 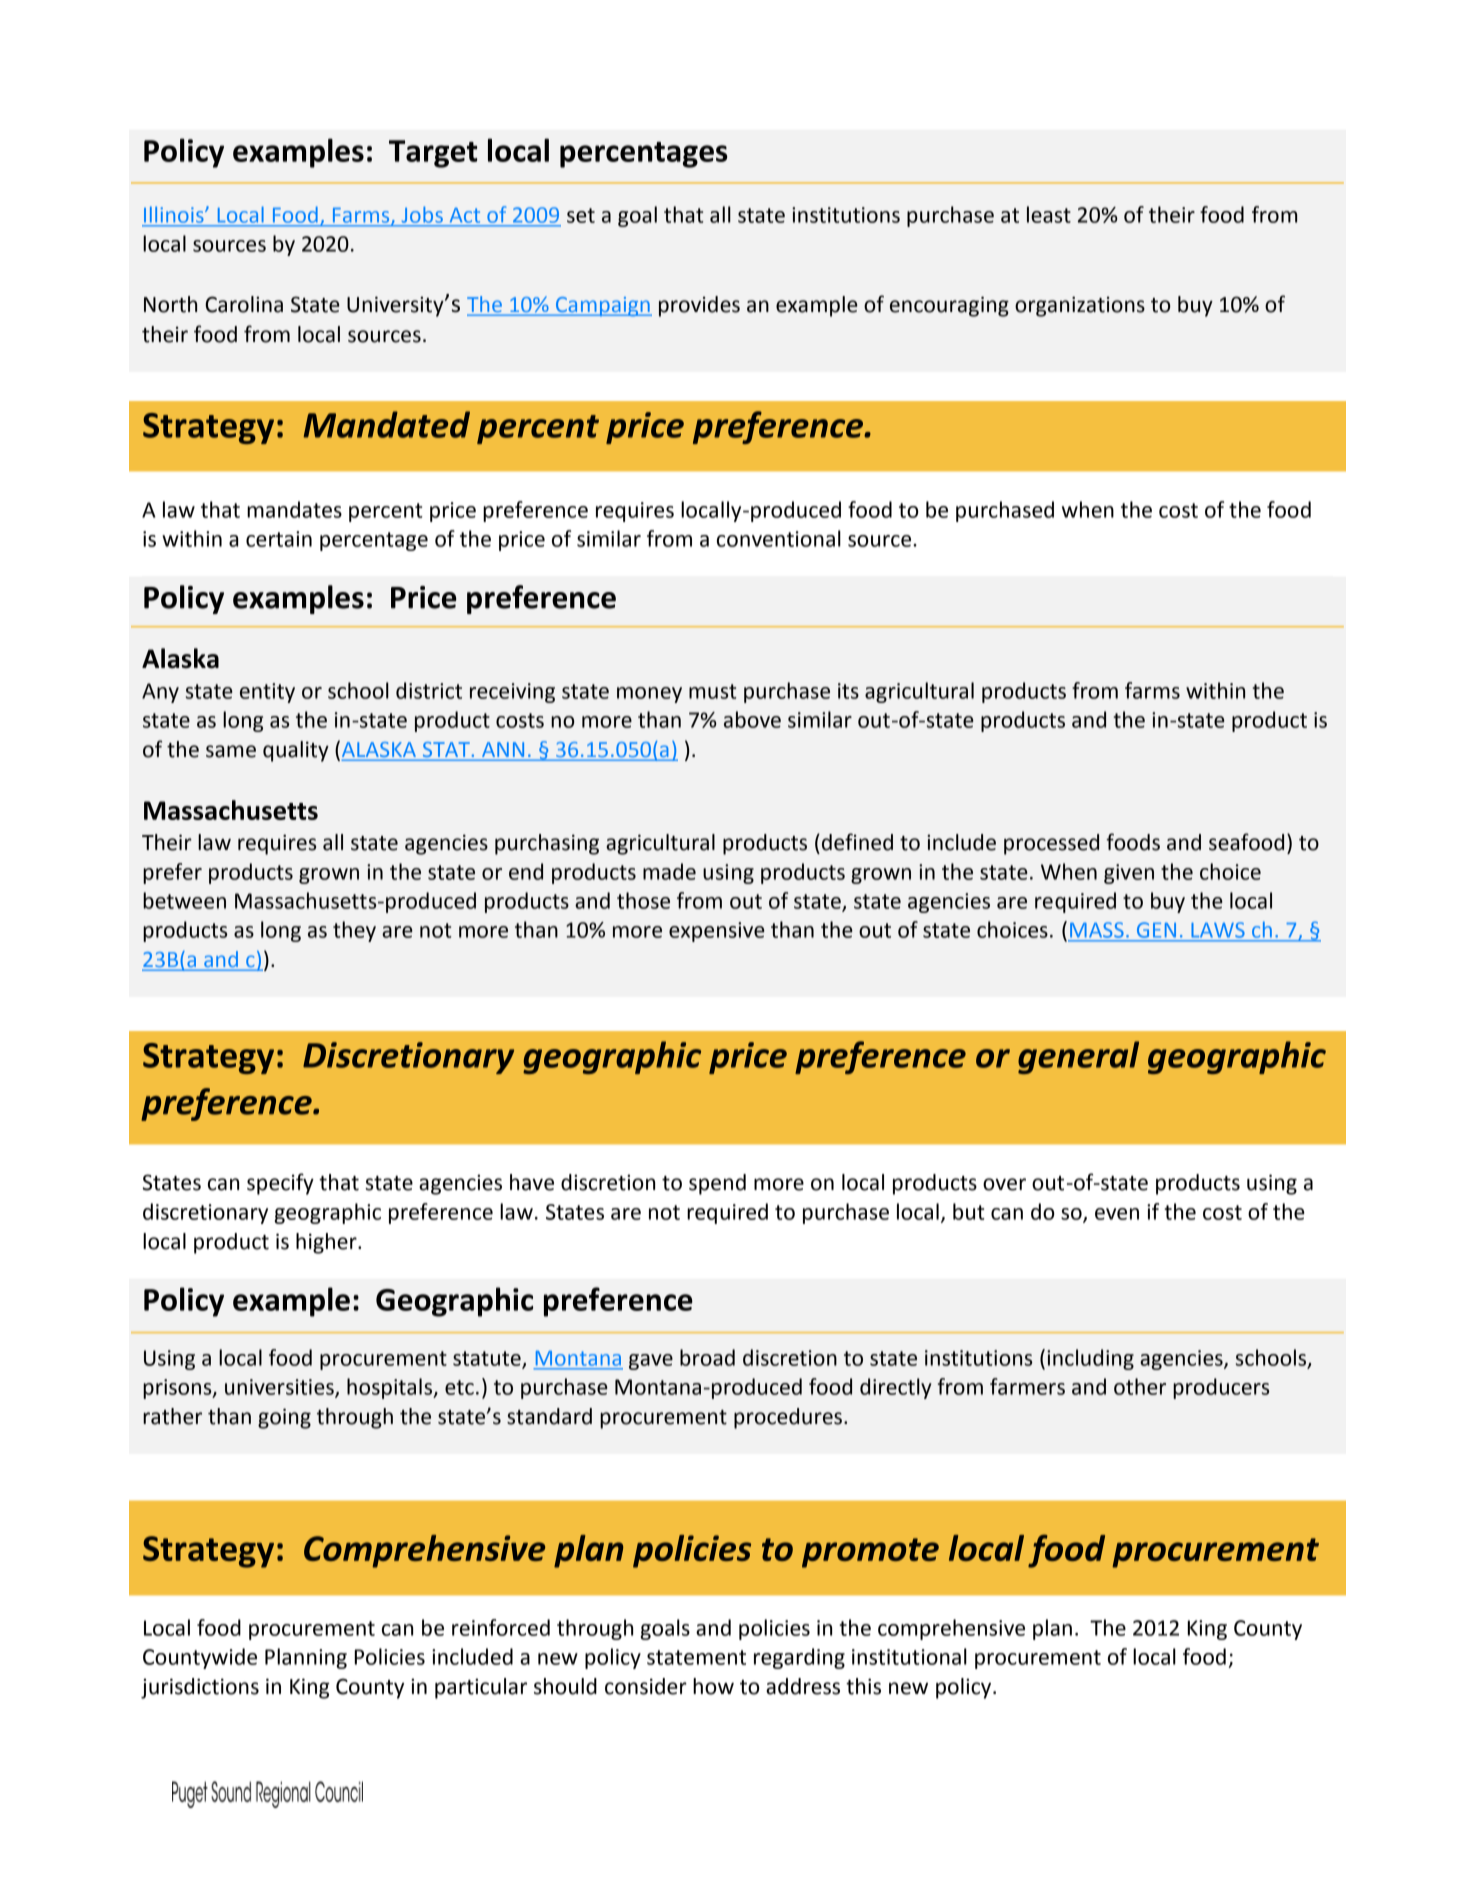 What do you see at coordinates (1129, 874) in the screenshot?
I see `given` at bounding box center [1129, 874].
